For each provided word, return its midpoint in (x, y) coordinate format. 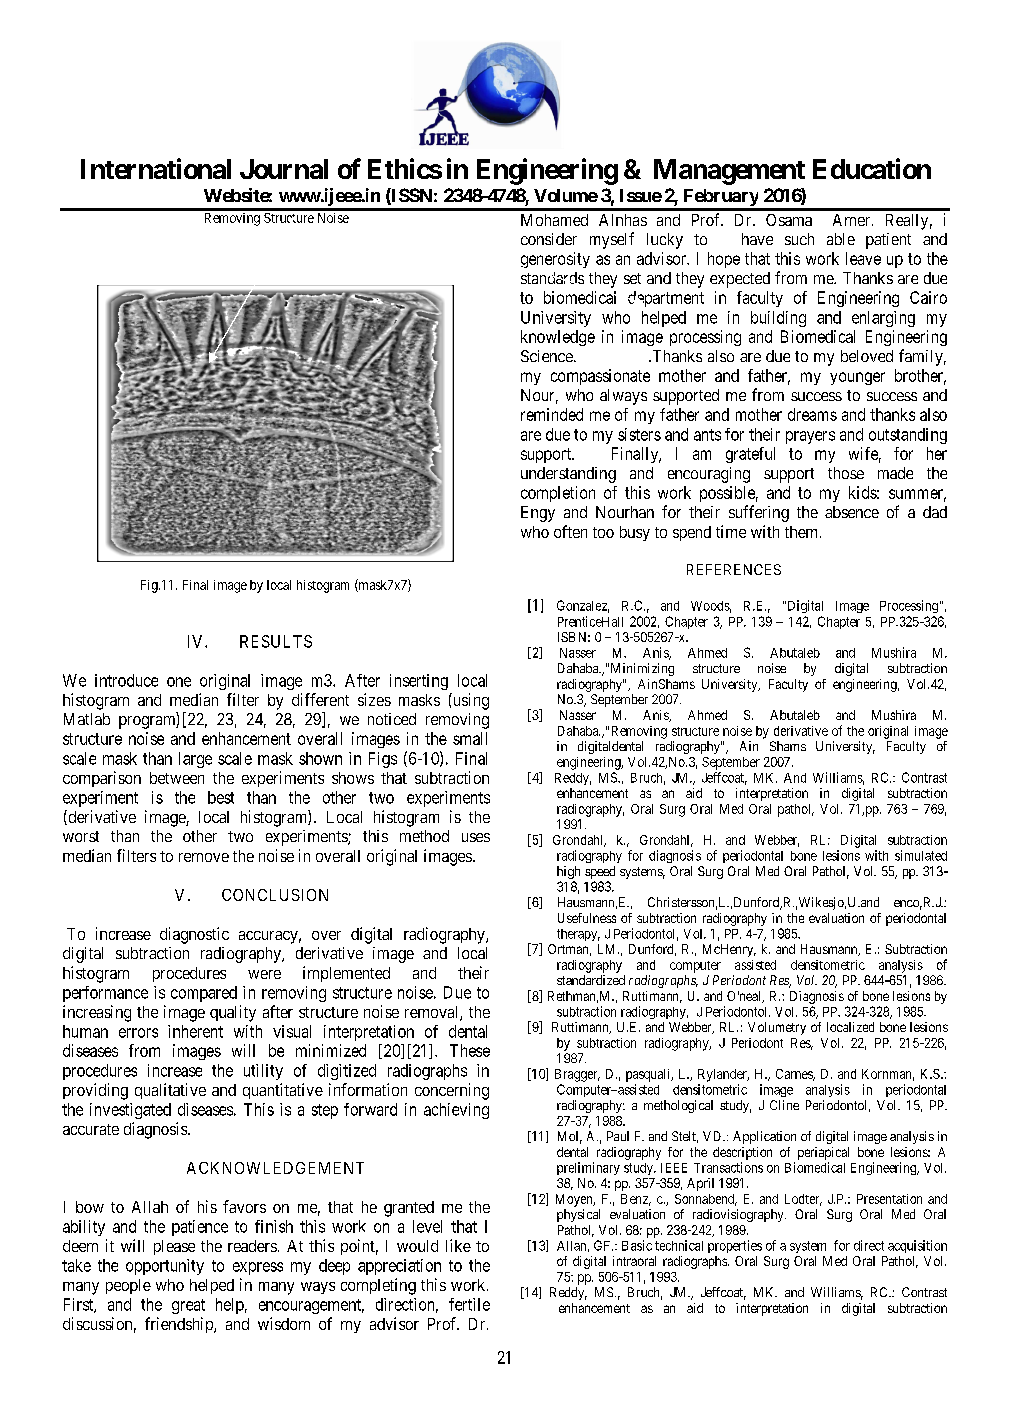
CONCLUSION (275, 895)
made (895, 473)
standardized (591, 980)
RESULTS (276, 641)
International (156, 168)
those (846, 473)
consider (549, 239)
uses (476, 837)
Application (764, 1137)
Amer (853, 220)
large (195, 760)
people (128, 1286)
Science (548, 356)
